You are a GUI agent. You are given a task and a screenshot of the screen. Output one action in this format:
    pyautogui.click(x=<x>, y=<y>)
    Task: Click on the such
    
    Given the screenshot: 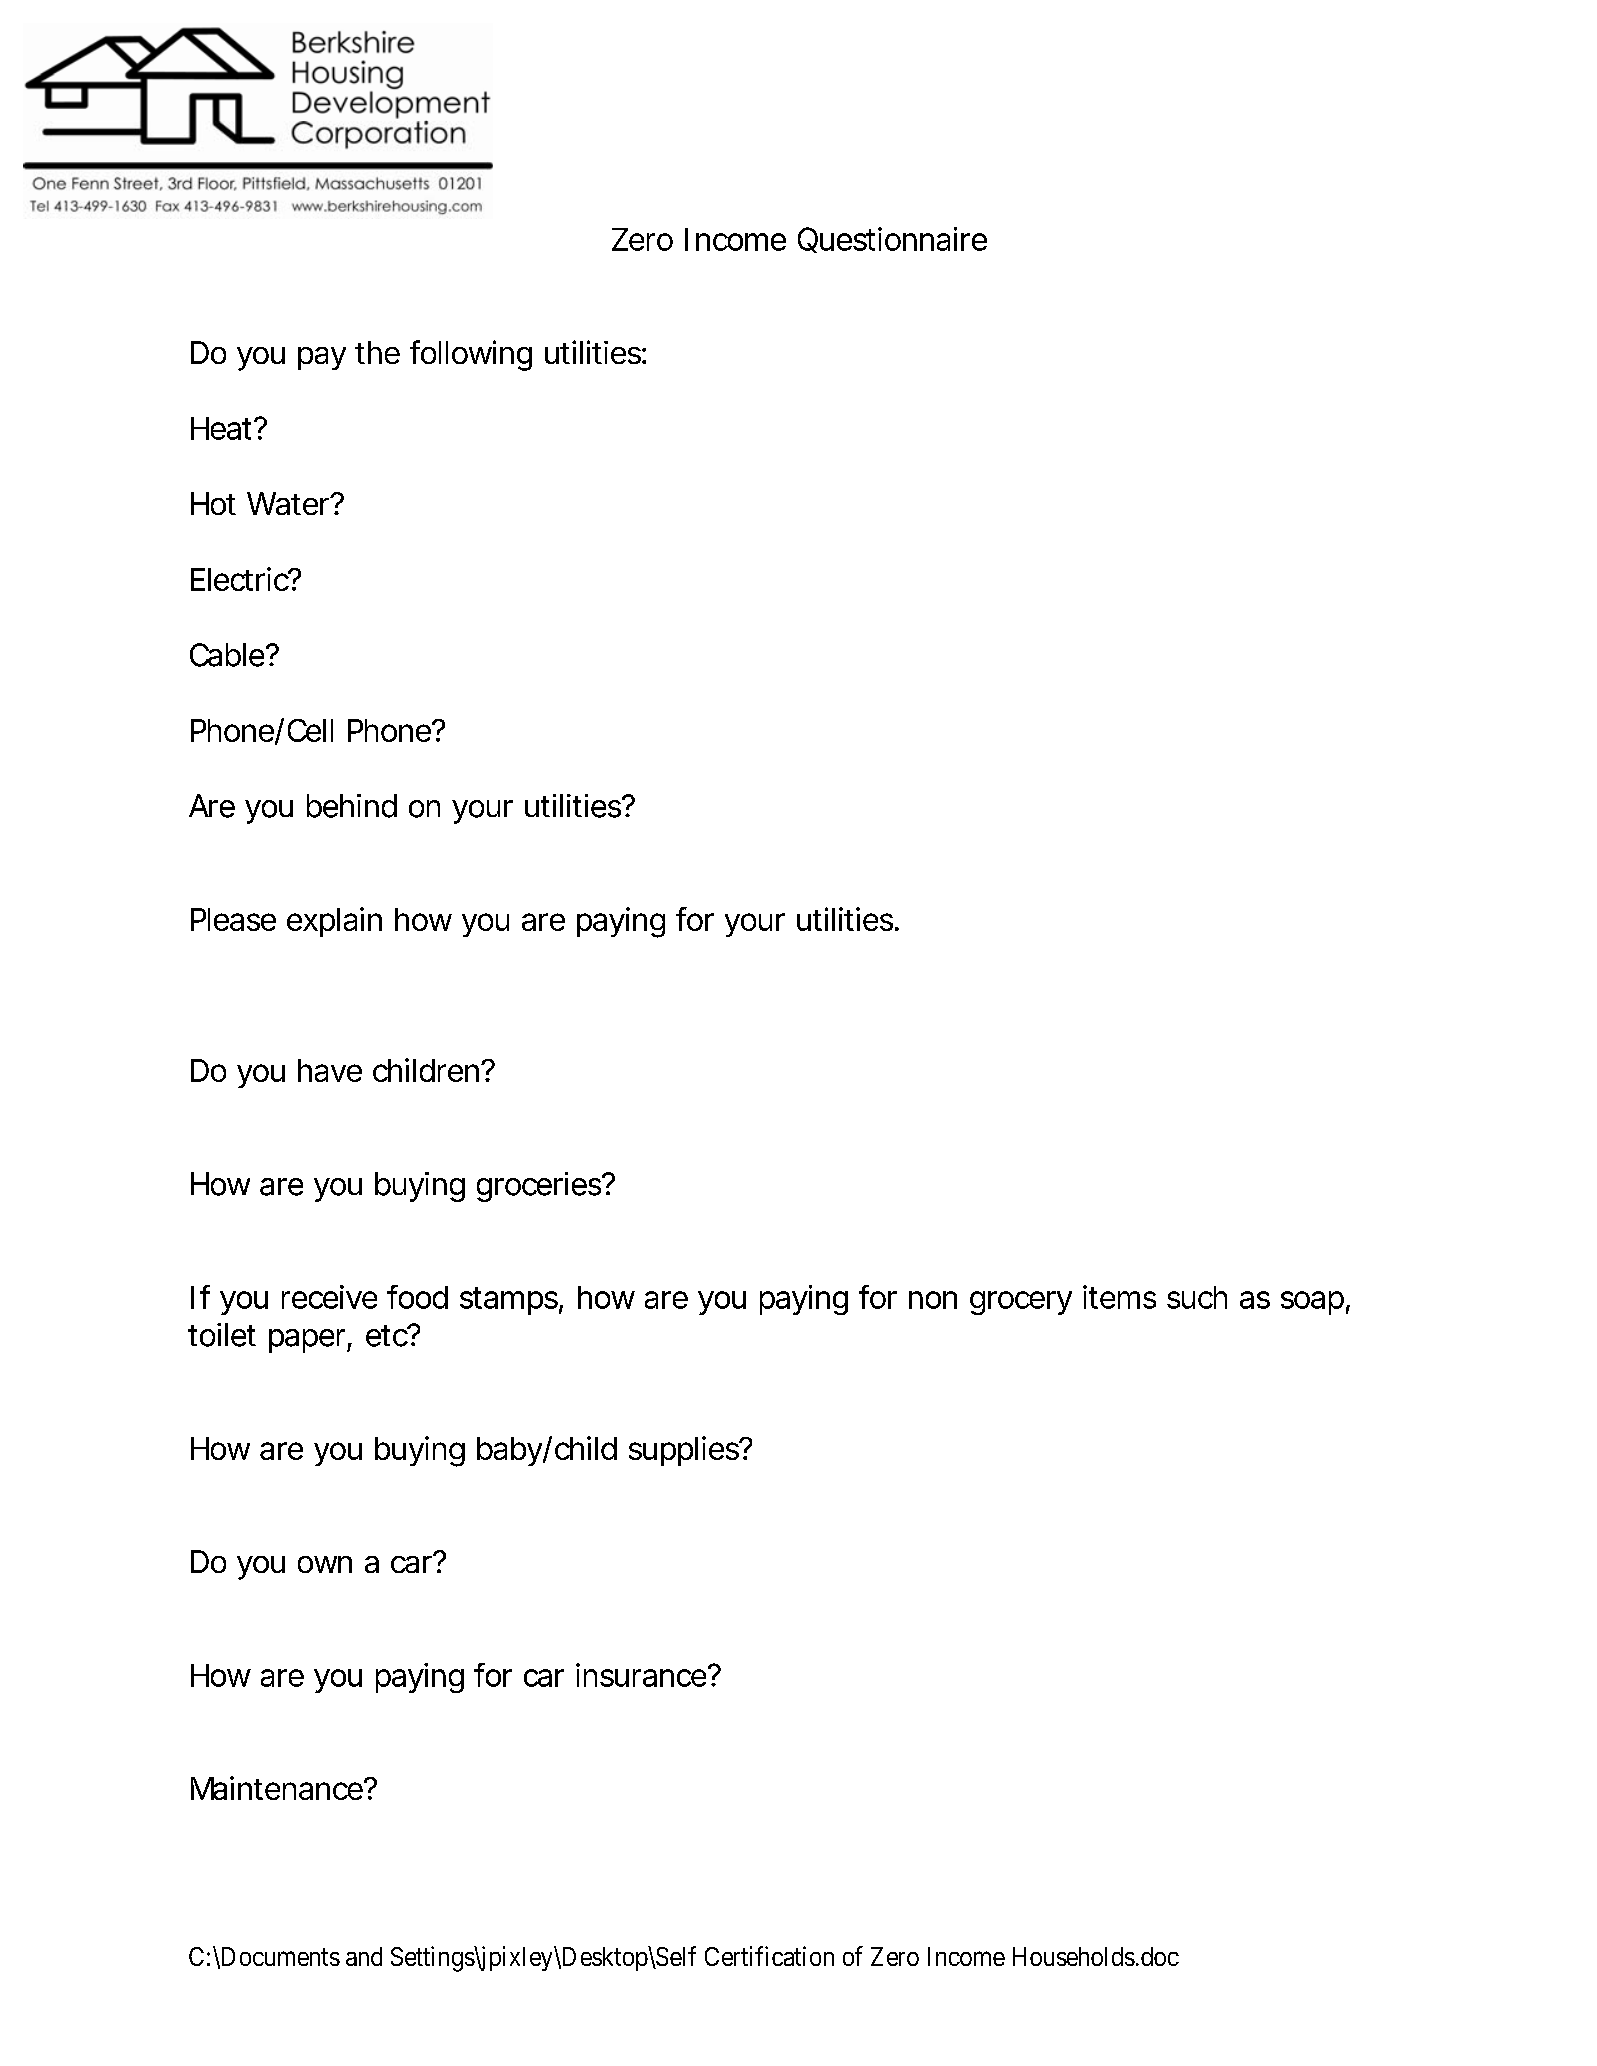 What is the action you would take?
    pyautogui.click(x=1197, y=1297)
